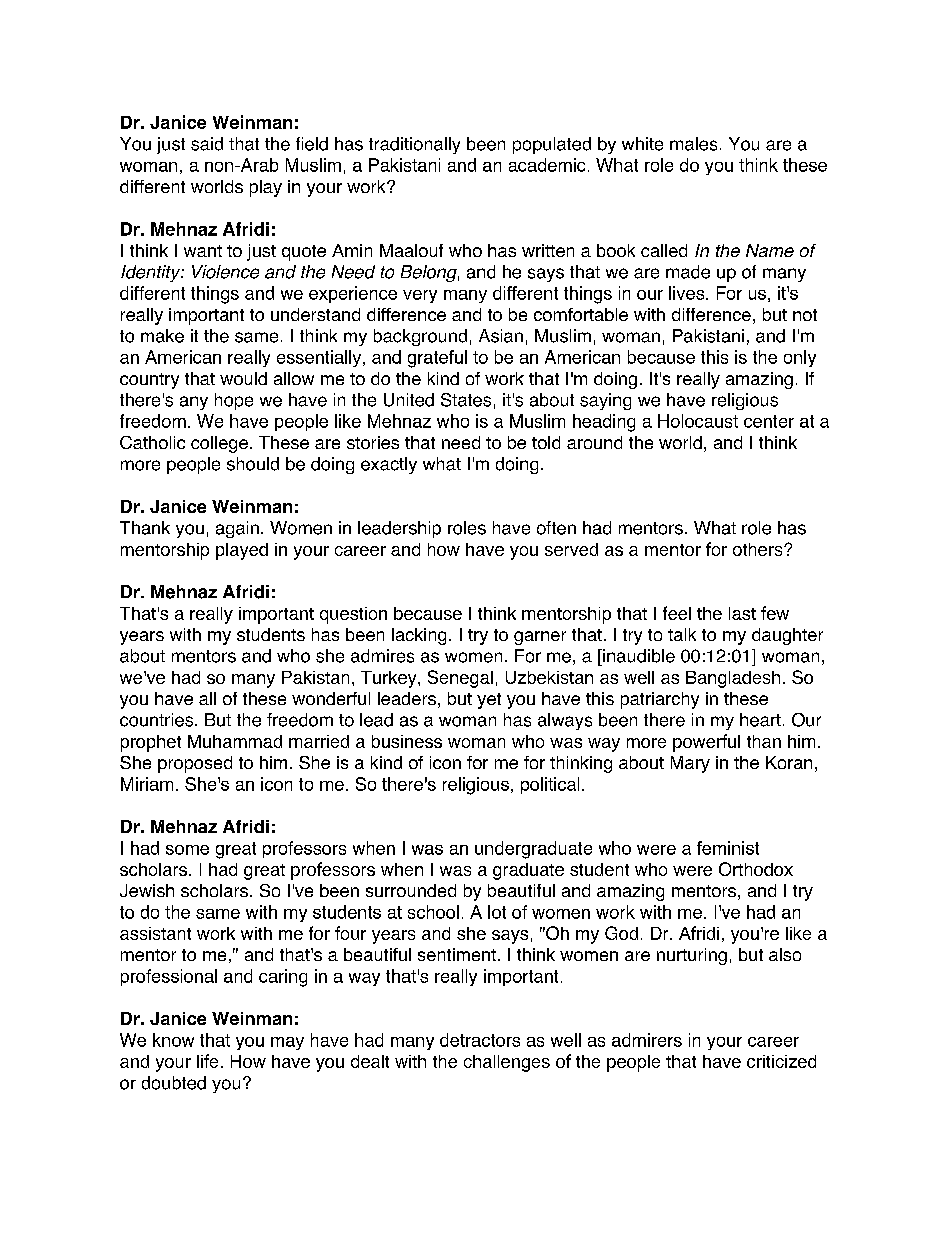  What do you see at coordinates (550, 785) in the screenshot?
I see `political` at bounding box center [550, 785].
